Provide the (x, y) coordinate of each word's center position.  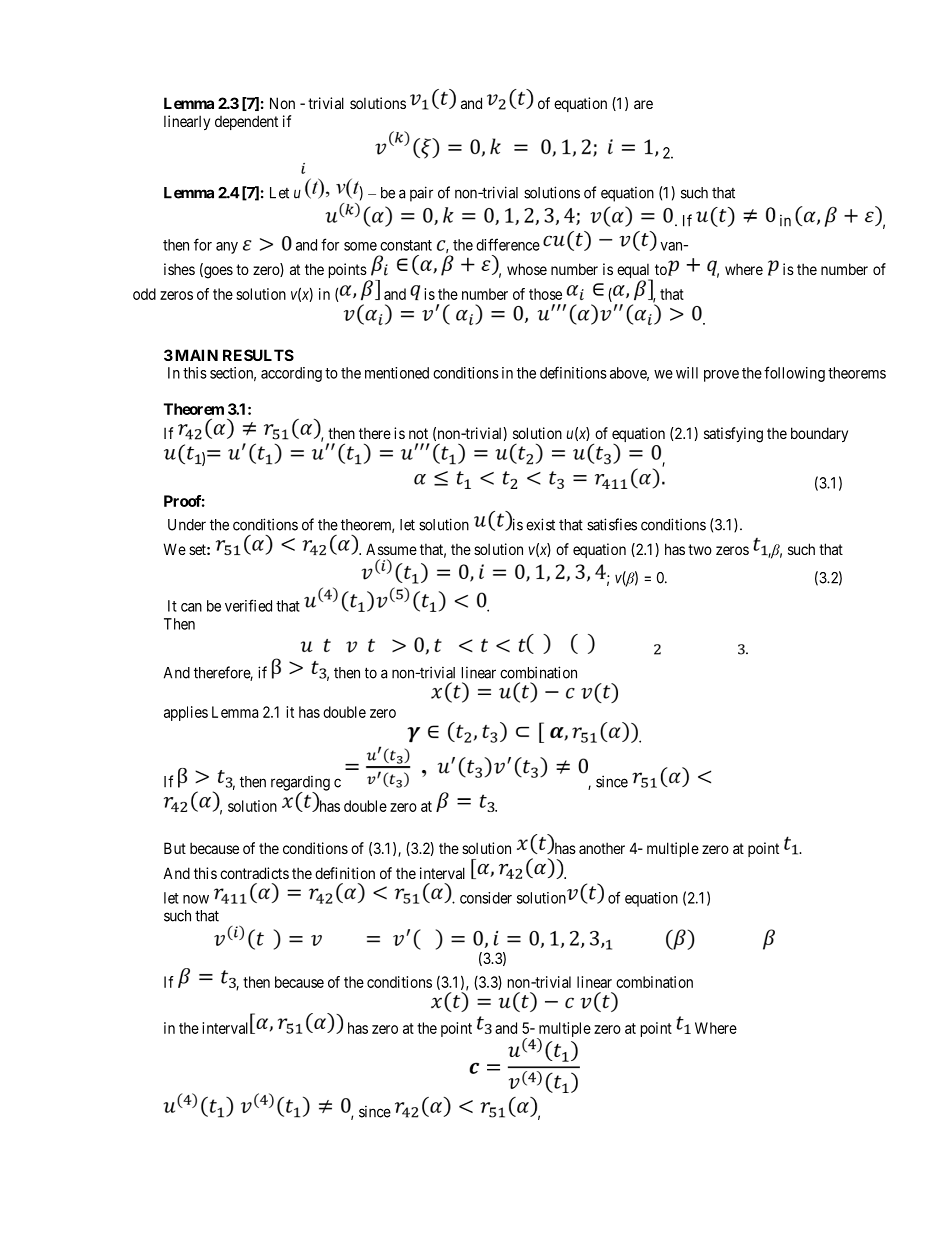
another (602, 848)
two (700, 549)
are (643, 104)
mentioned (397, 373)
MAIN (195, 355)
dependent (246, 122)
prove (721, 376)
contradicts (254, 873)
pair (421, 194)
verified (248, 605)
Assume (391, 549)
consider (486, 898)
